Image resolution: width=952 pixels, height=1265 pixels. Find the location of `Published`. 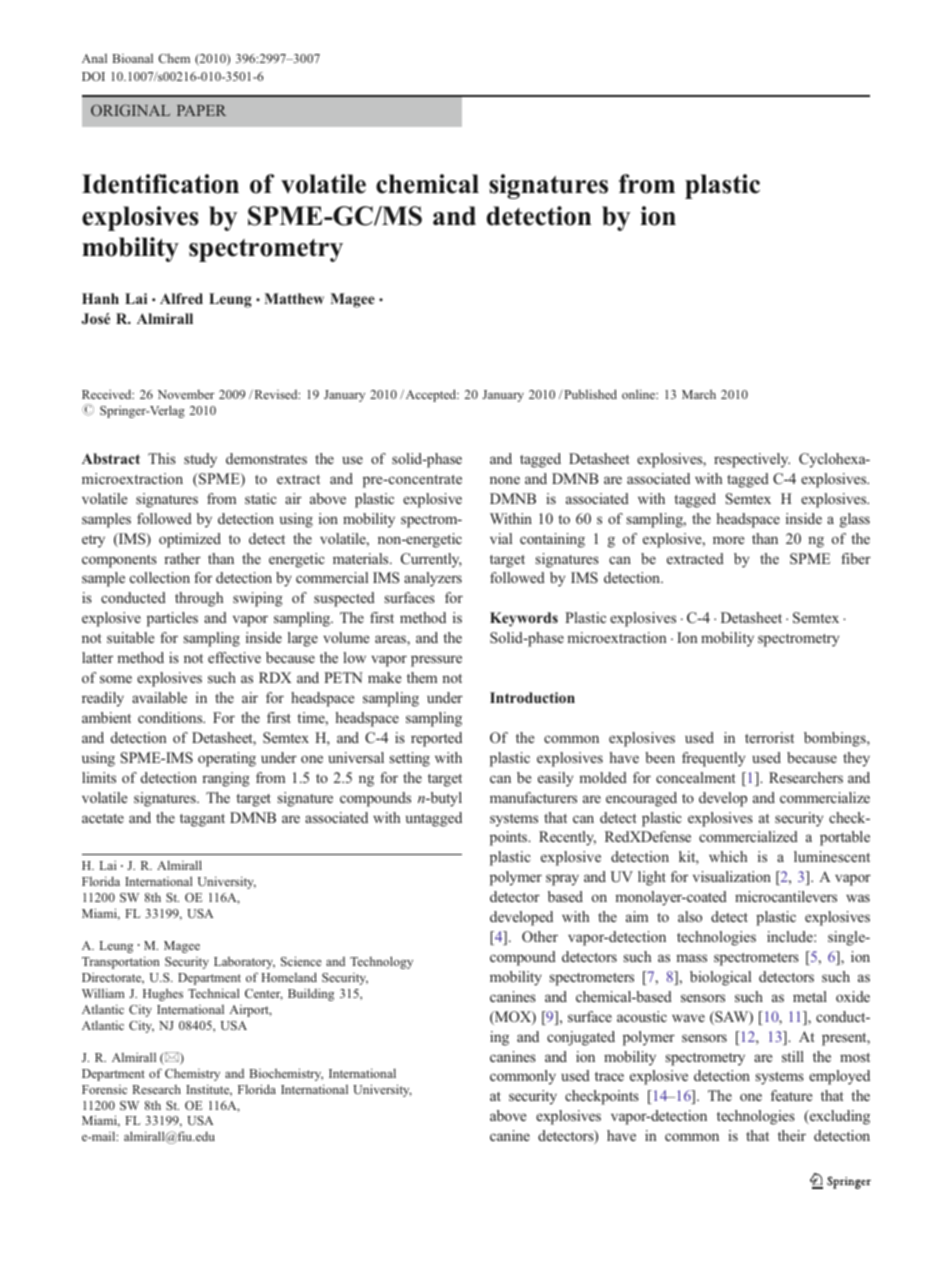

Published is located at coordinates (589, 394).
